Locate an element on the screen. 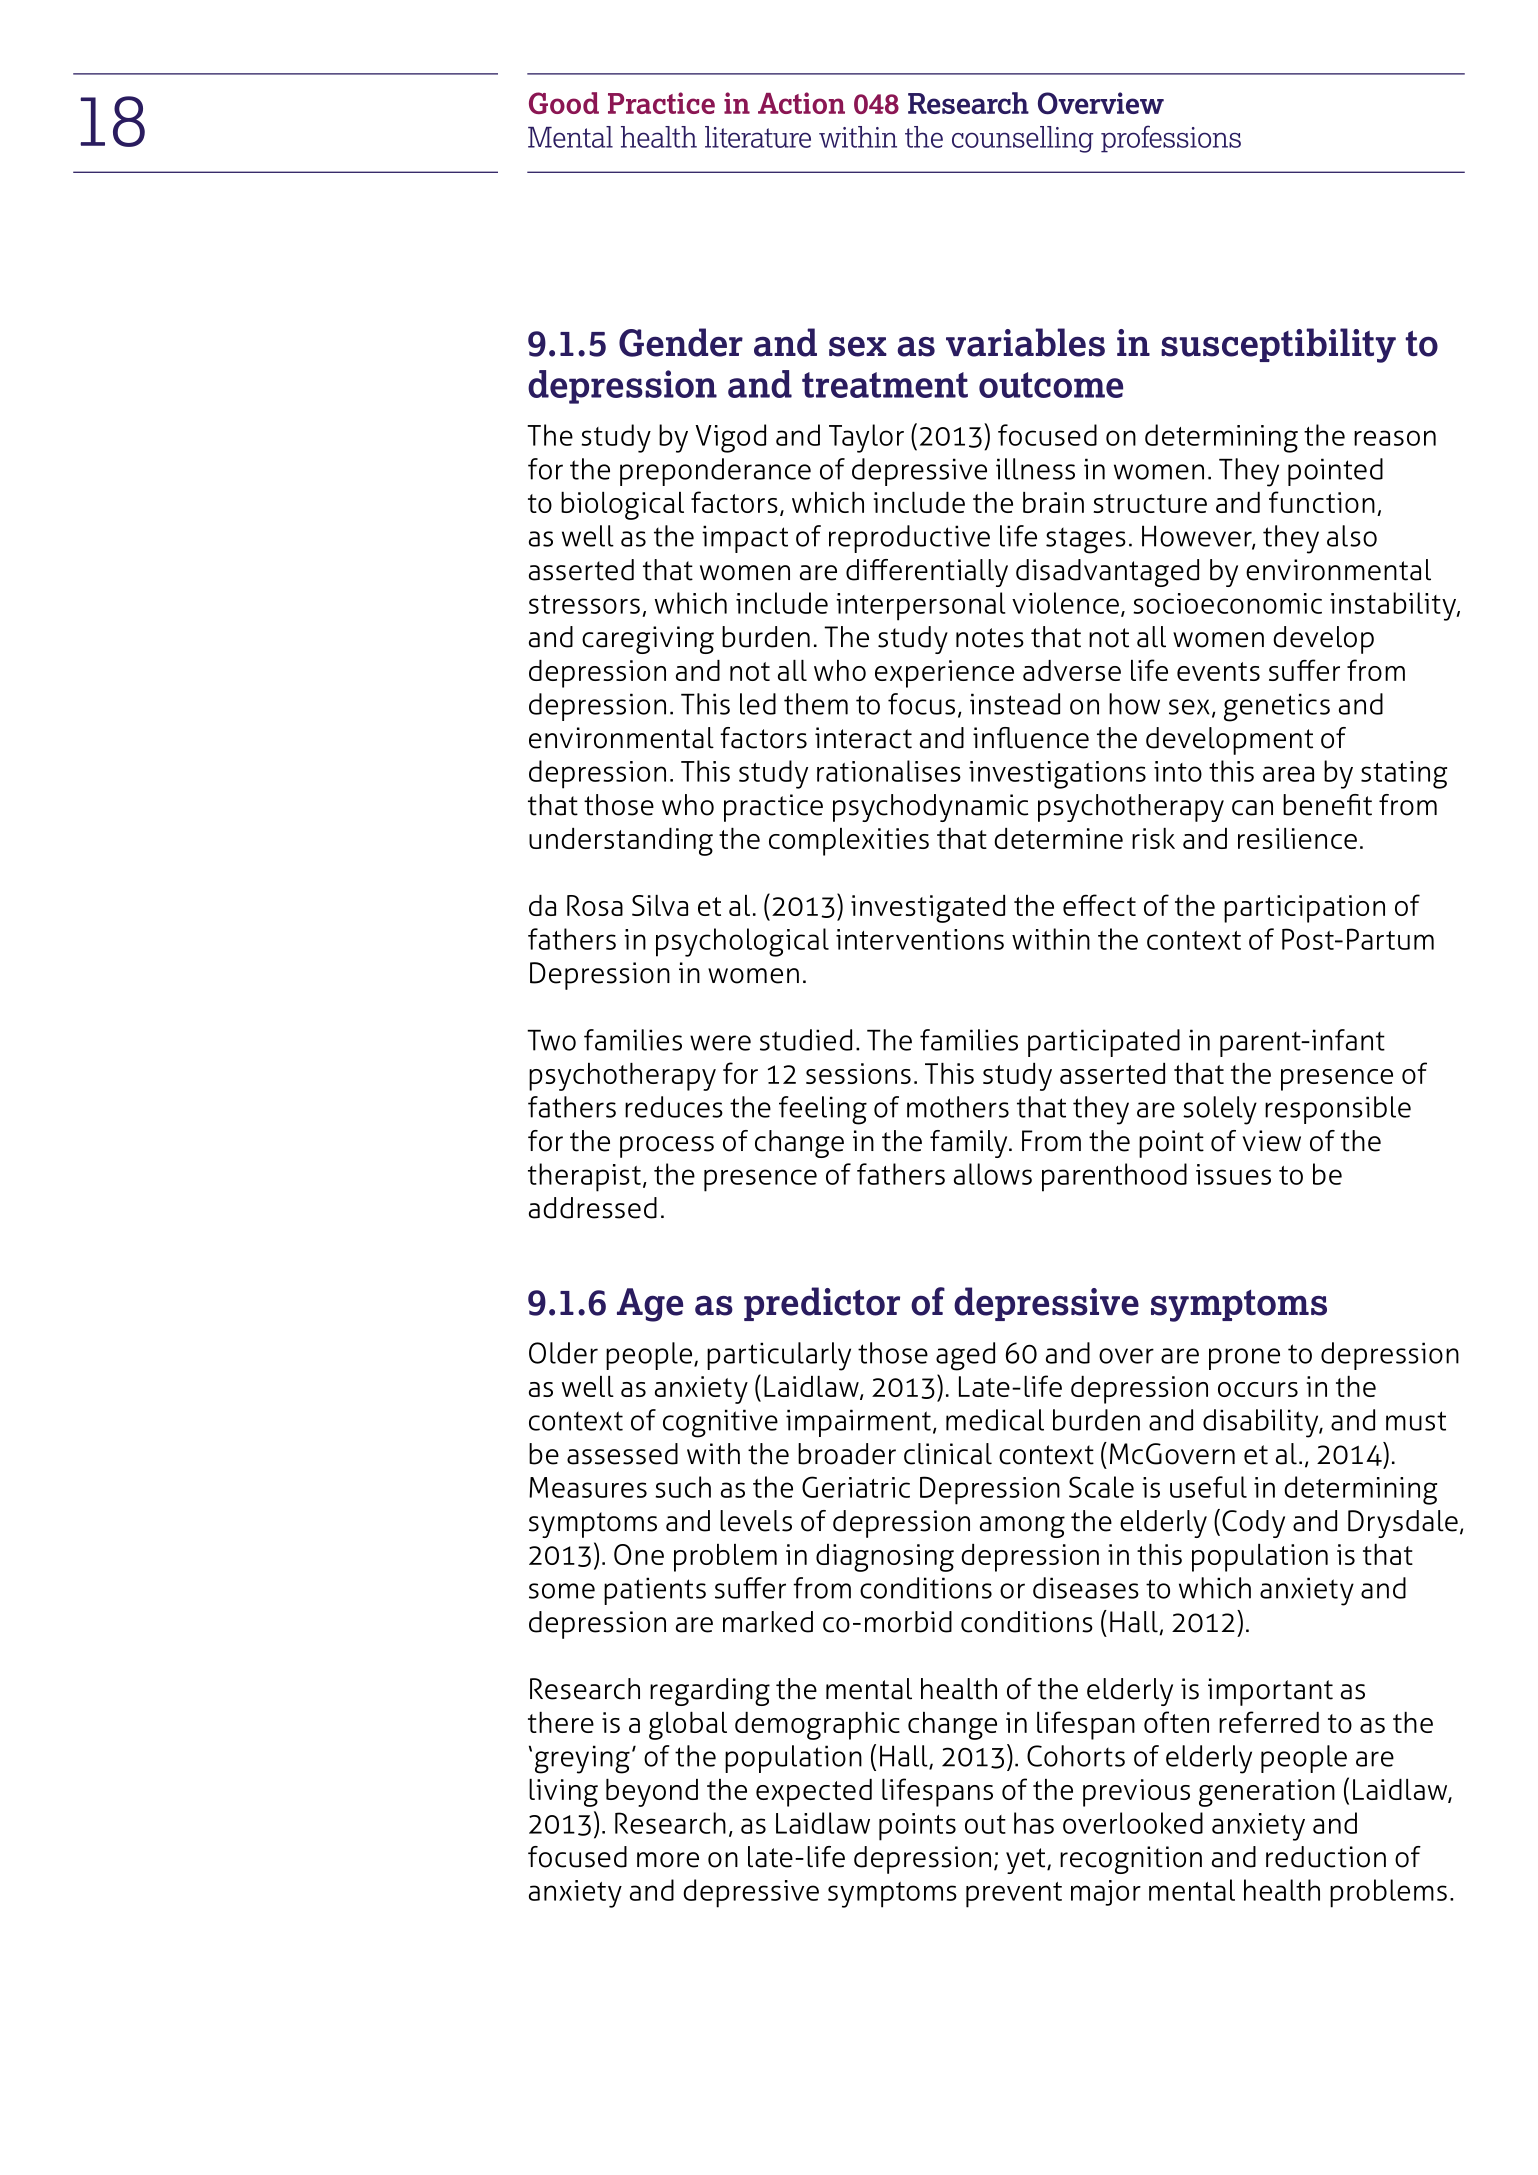 This screenshot has height=2175, width=1538. illness is located at coordinates (1035, 469).
